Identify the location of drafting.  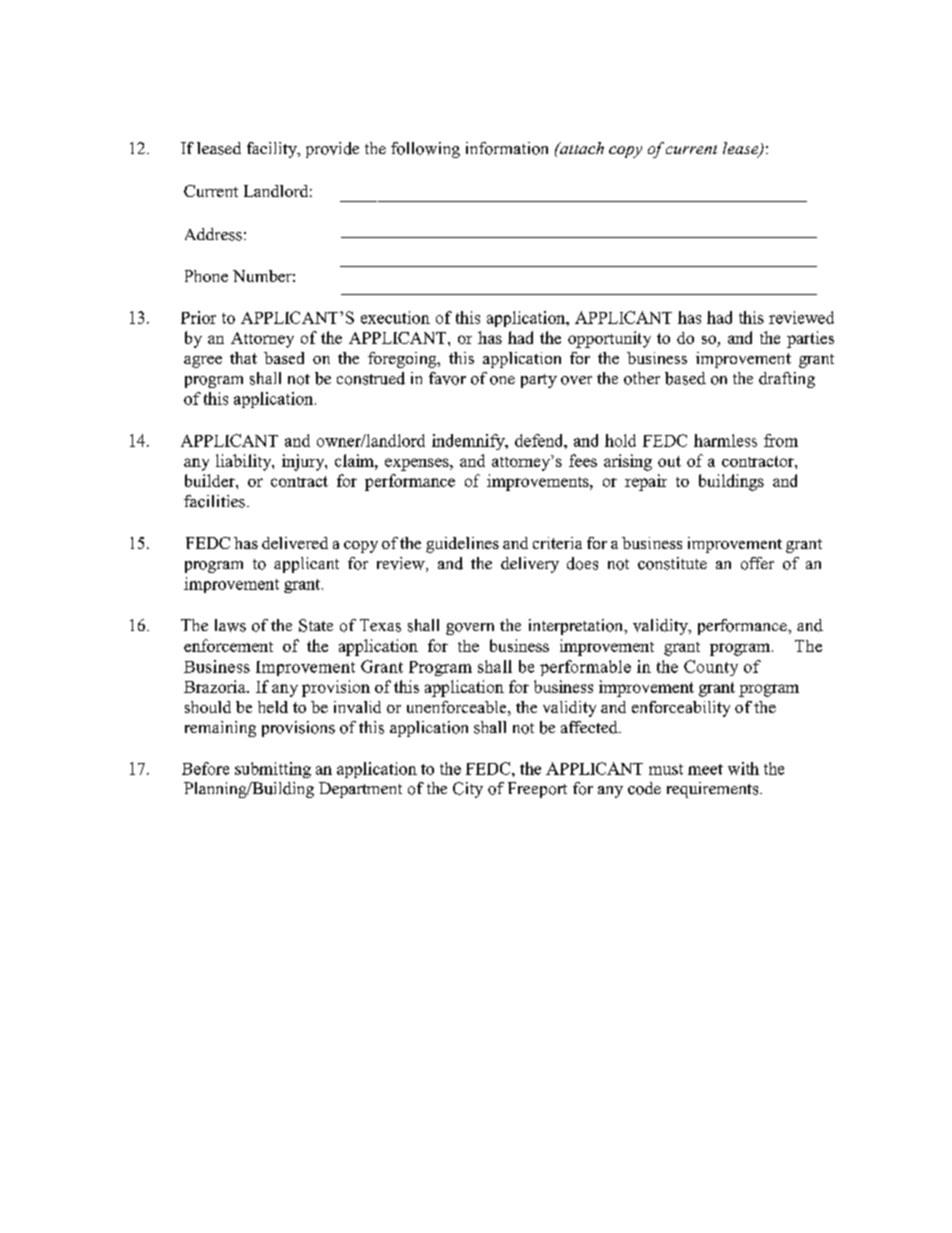
(787, 380).
